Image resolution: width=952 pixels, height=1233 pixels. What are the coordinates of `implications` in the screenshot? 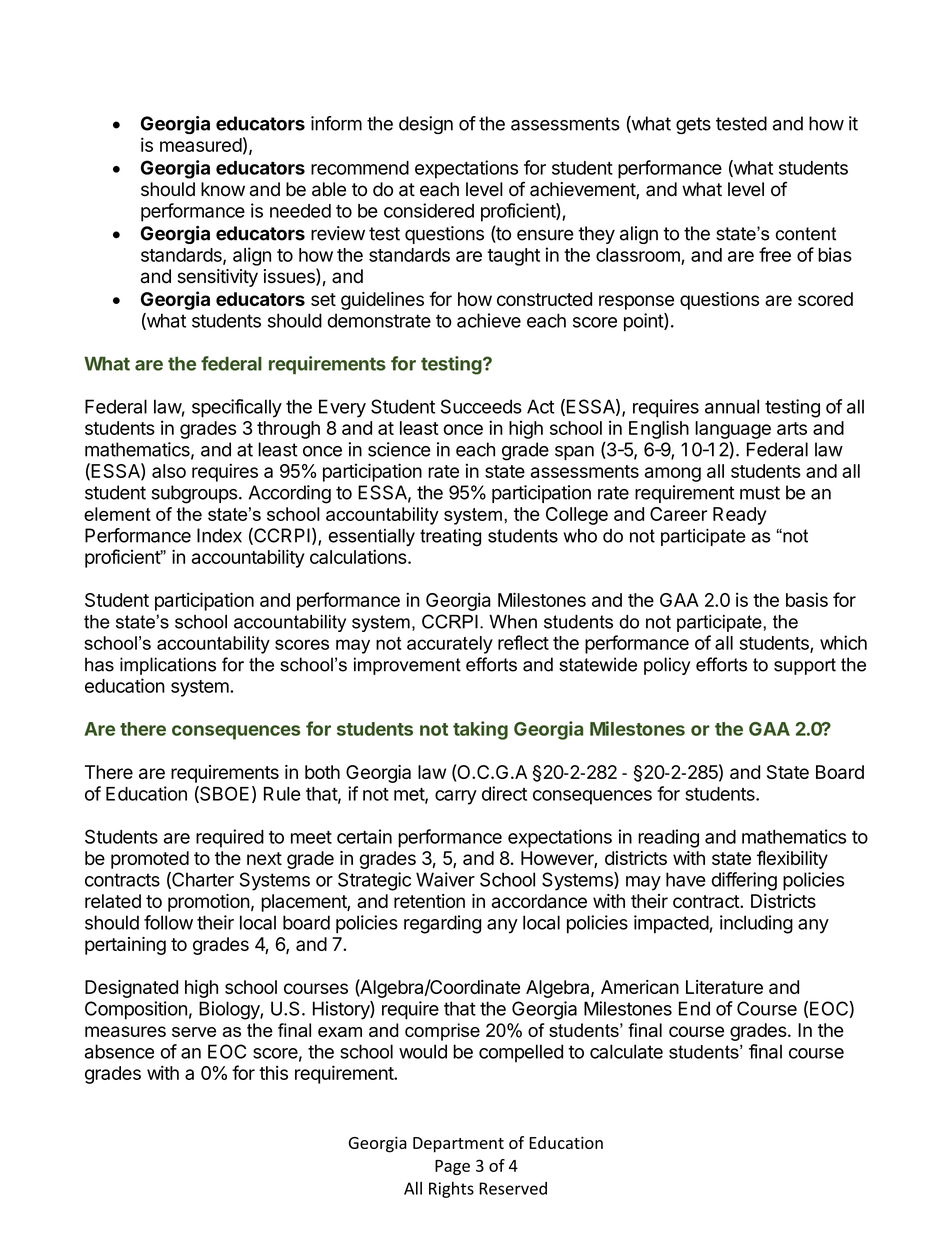 It's located at (168, 666).
